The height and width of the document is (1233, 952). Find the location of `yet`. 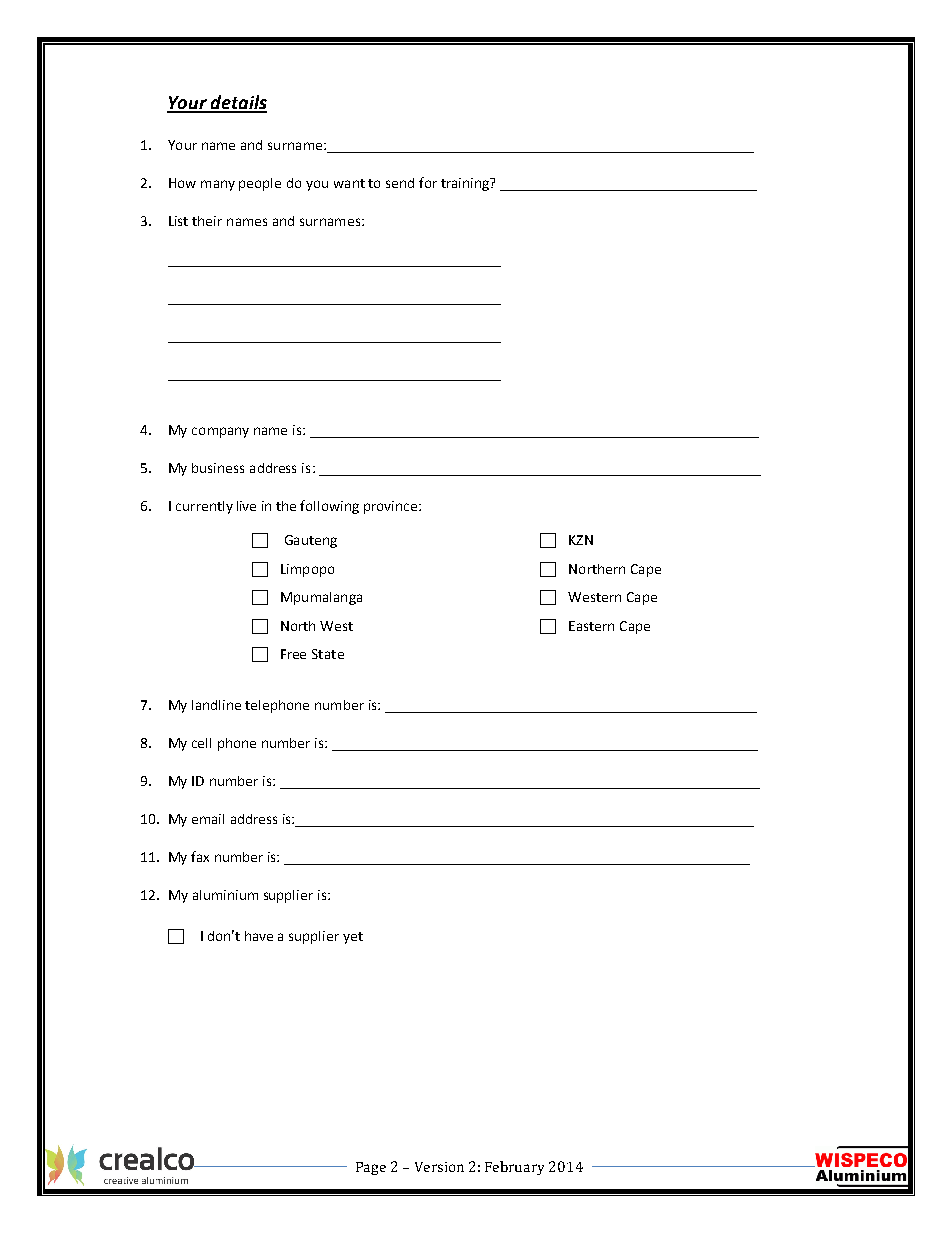

yet is located at coordinates (353, 938).
